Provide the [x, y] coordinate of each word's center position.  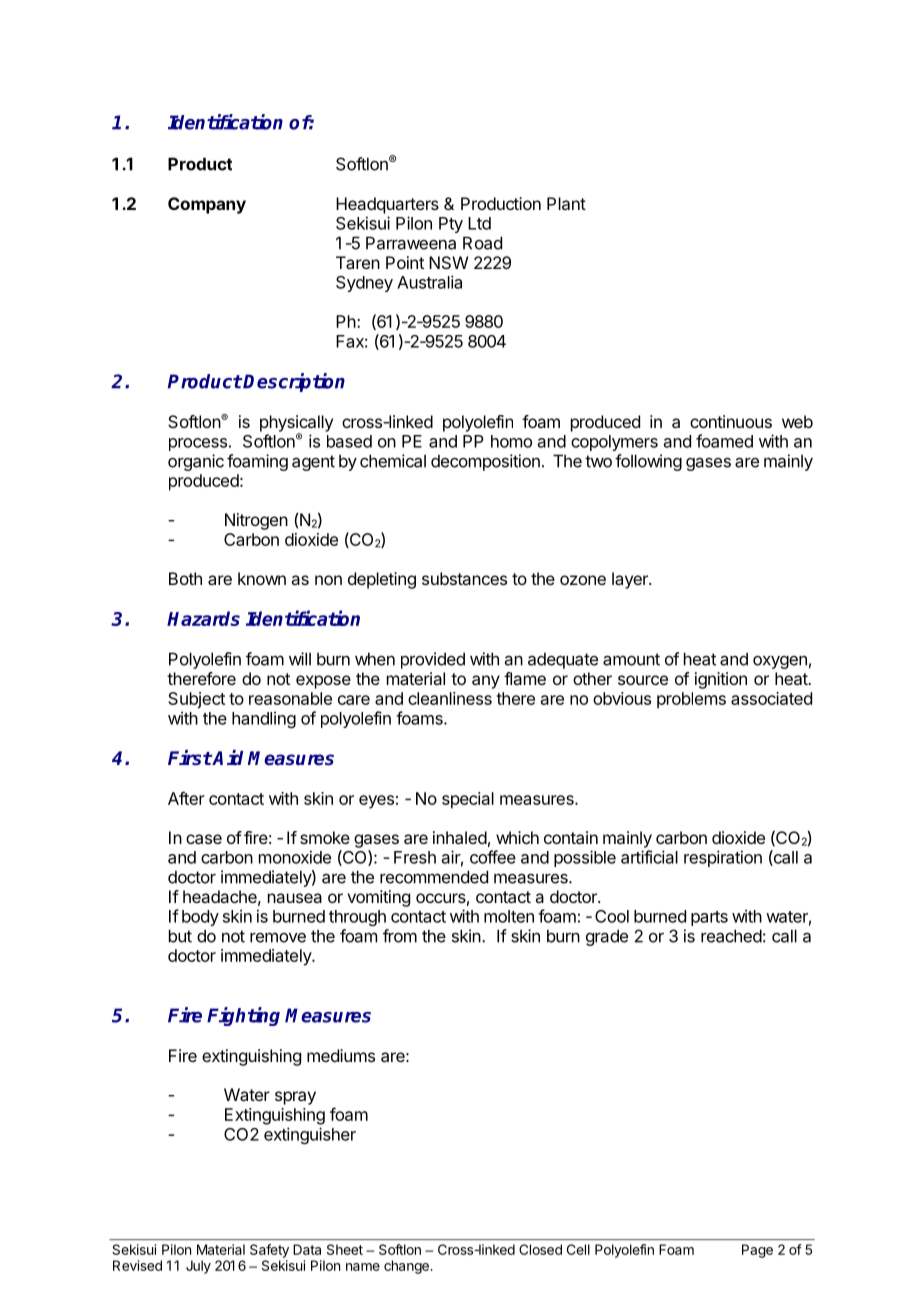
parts [709, 918]
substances [464, 578]
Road [482, 243]
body [200, 918]
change [407, 1267]
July [198, 1267]
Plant [566, 203]
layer [631, 580]
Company [207, 205]
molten [509, 916]
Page [757, 1251]
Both [185, 578]
